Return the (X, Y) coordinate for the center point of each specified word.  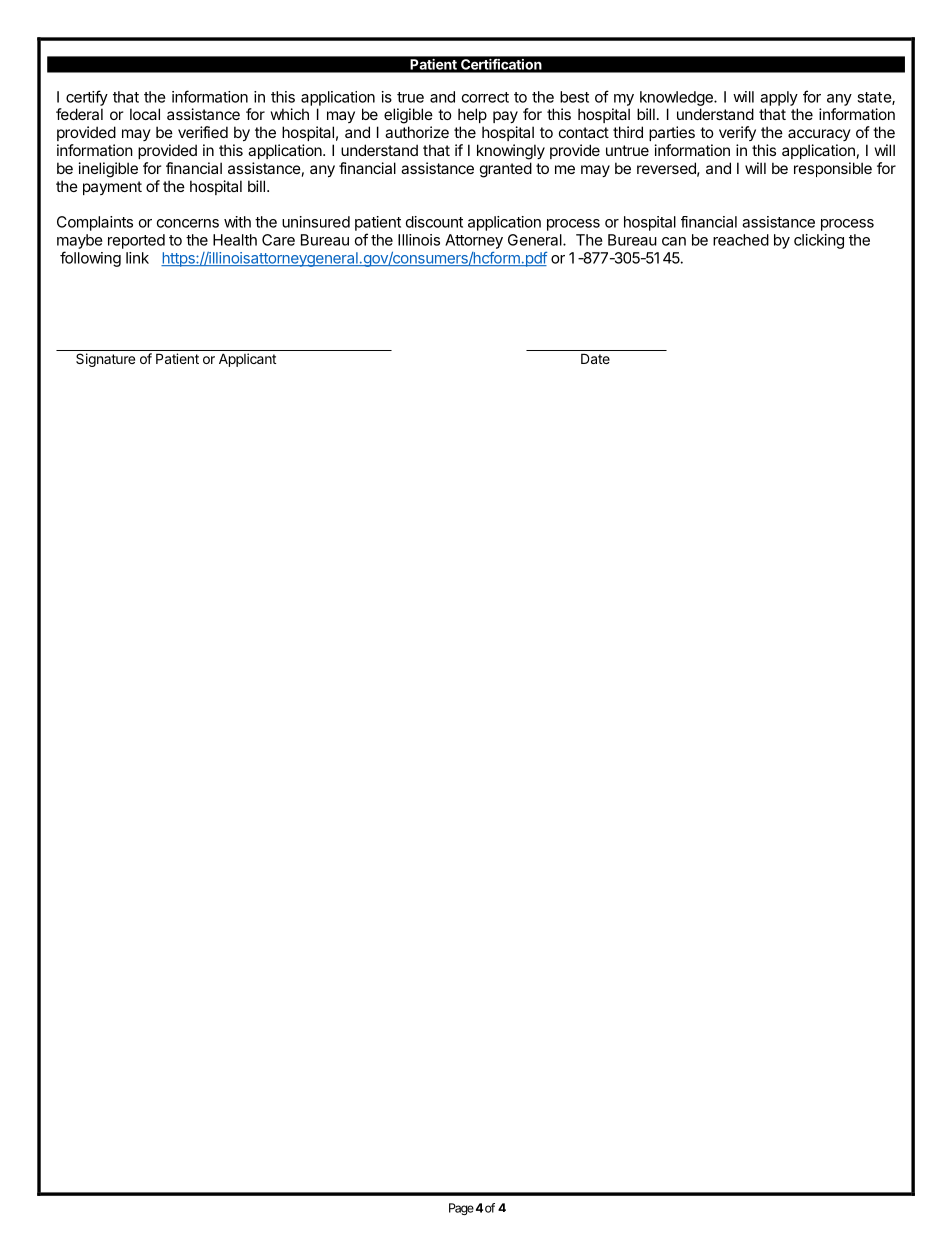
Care (278, 240)
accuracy (819, 135)
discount (434, 222)
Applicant (247, 360)
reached (741, 240)
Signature (105, 360)
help (472, 115)
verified (203, 132)
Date (595, 358)
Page (461, 1209)
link (137, 258)
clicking (819, 241)
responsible (833, 169)
